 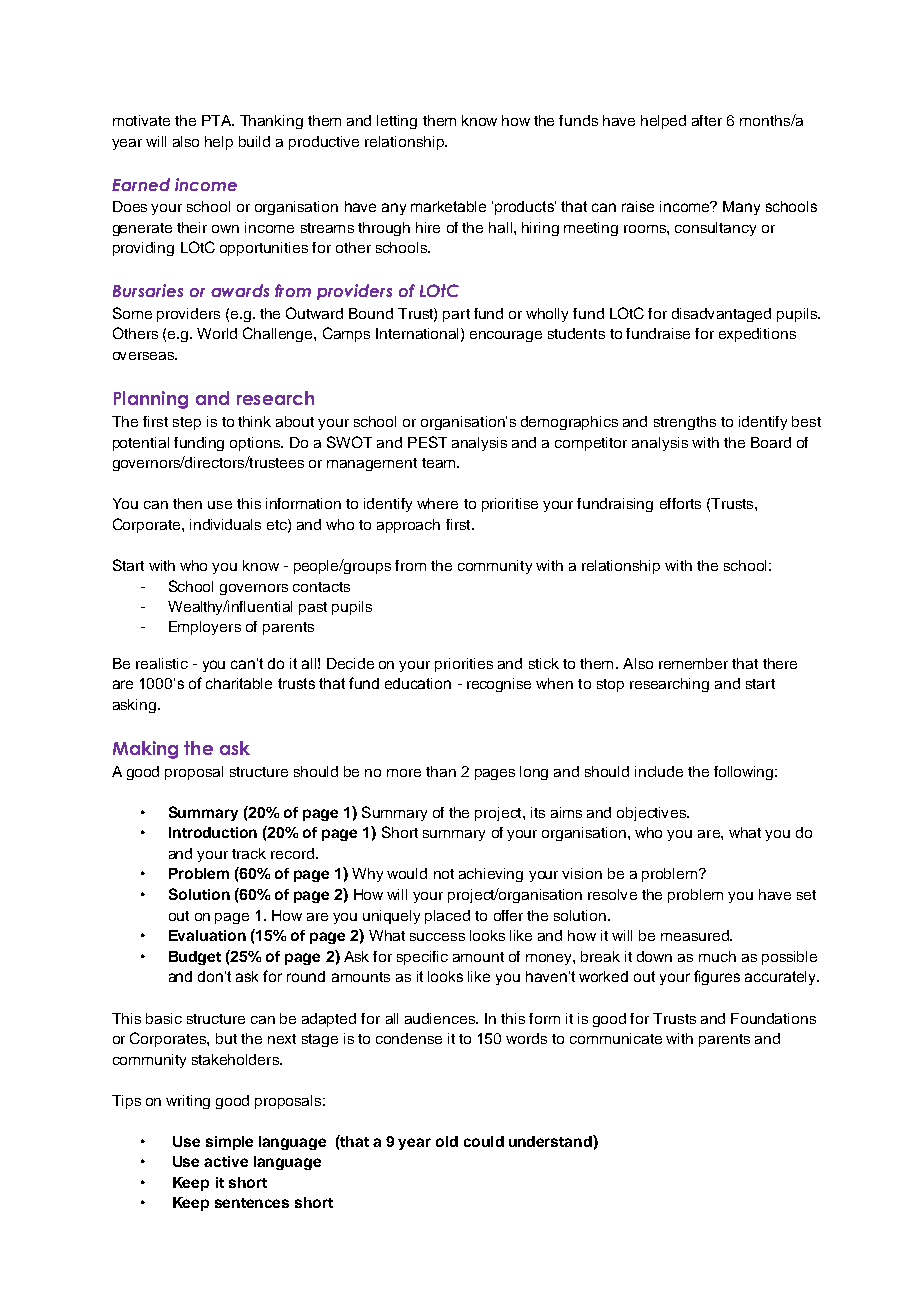 What do you see at coordinates (448, 206) in the document?
I see `marketable` at bounding box center [448, 206].
